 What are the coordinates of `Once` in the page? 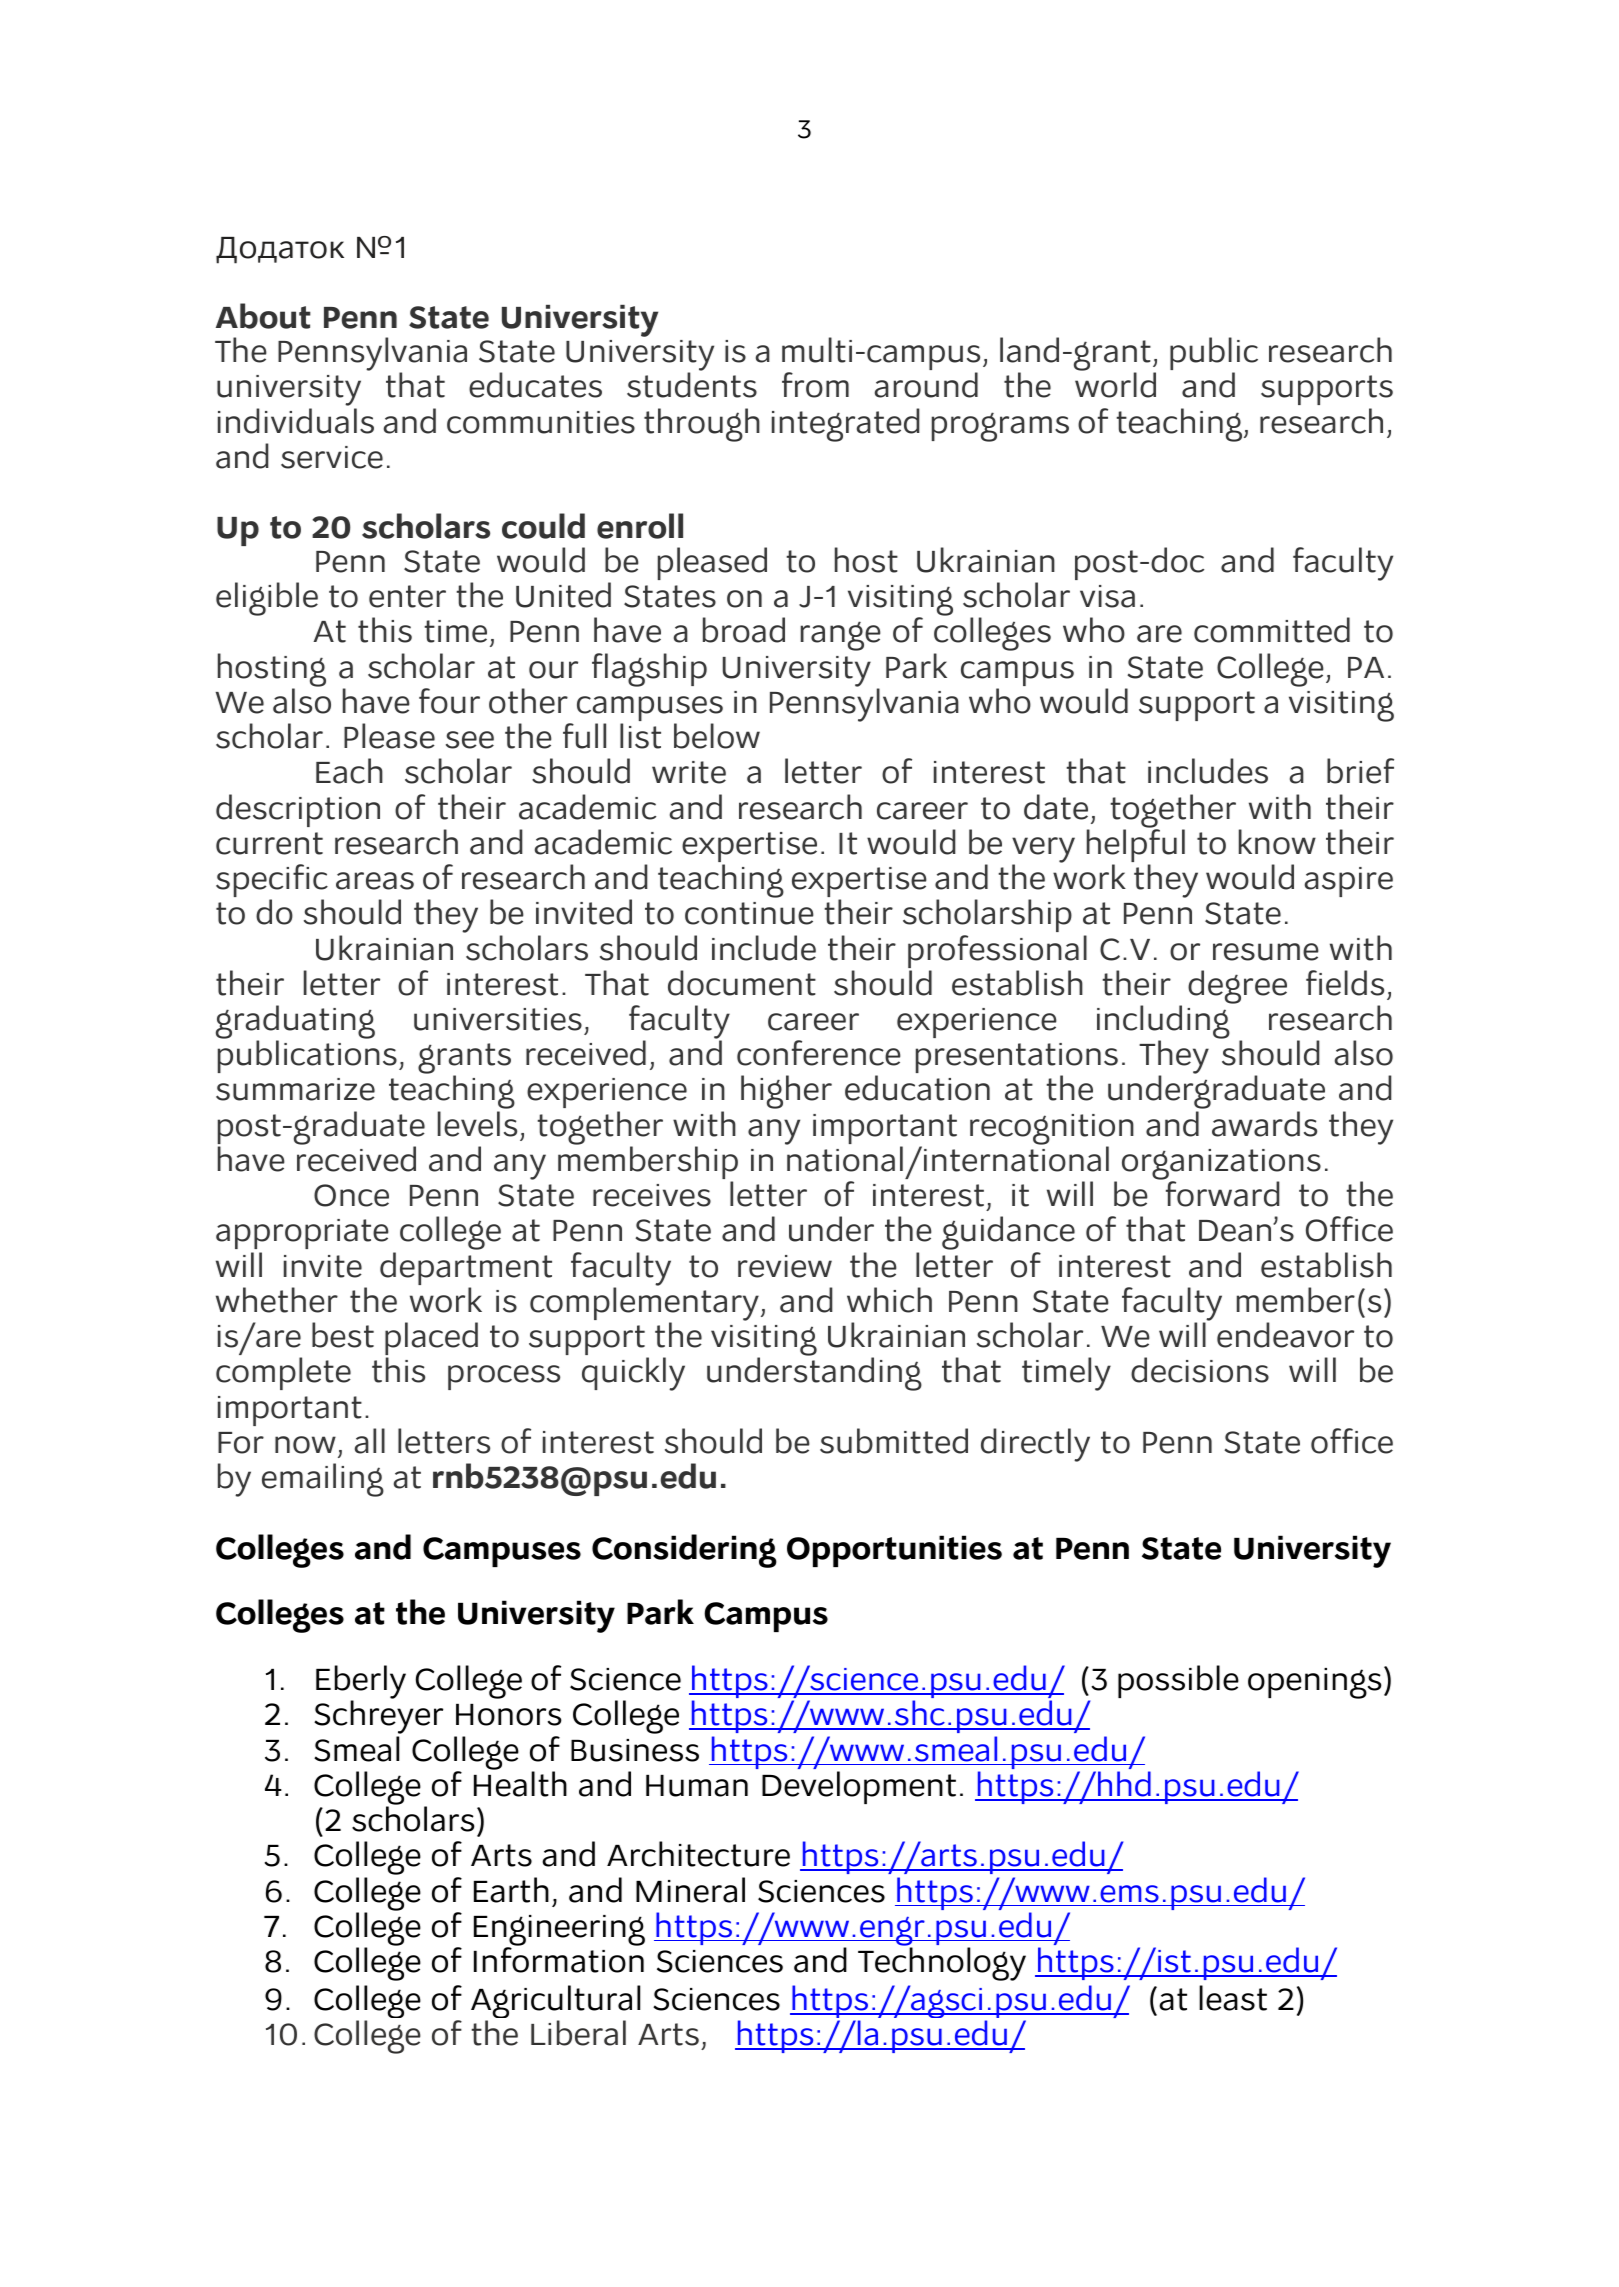 It's located at (351, 1195).
